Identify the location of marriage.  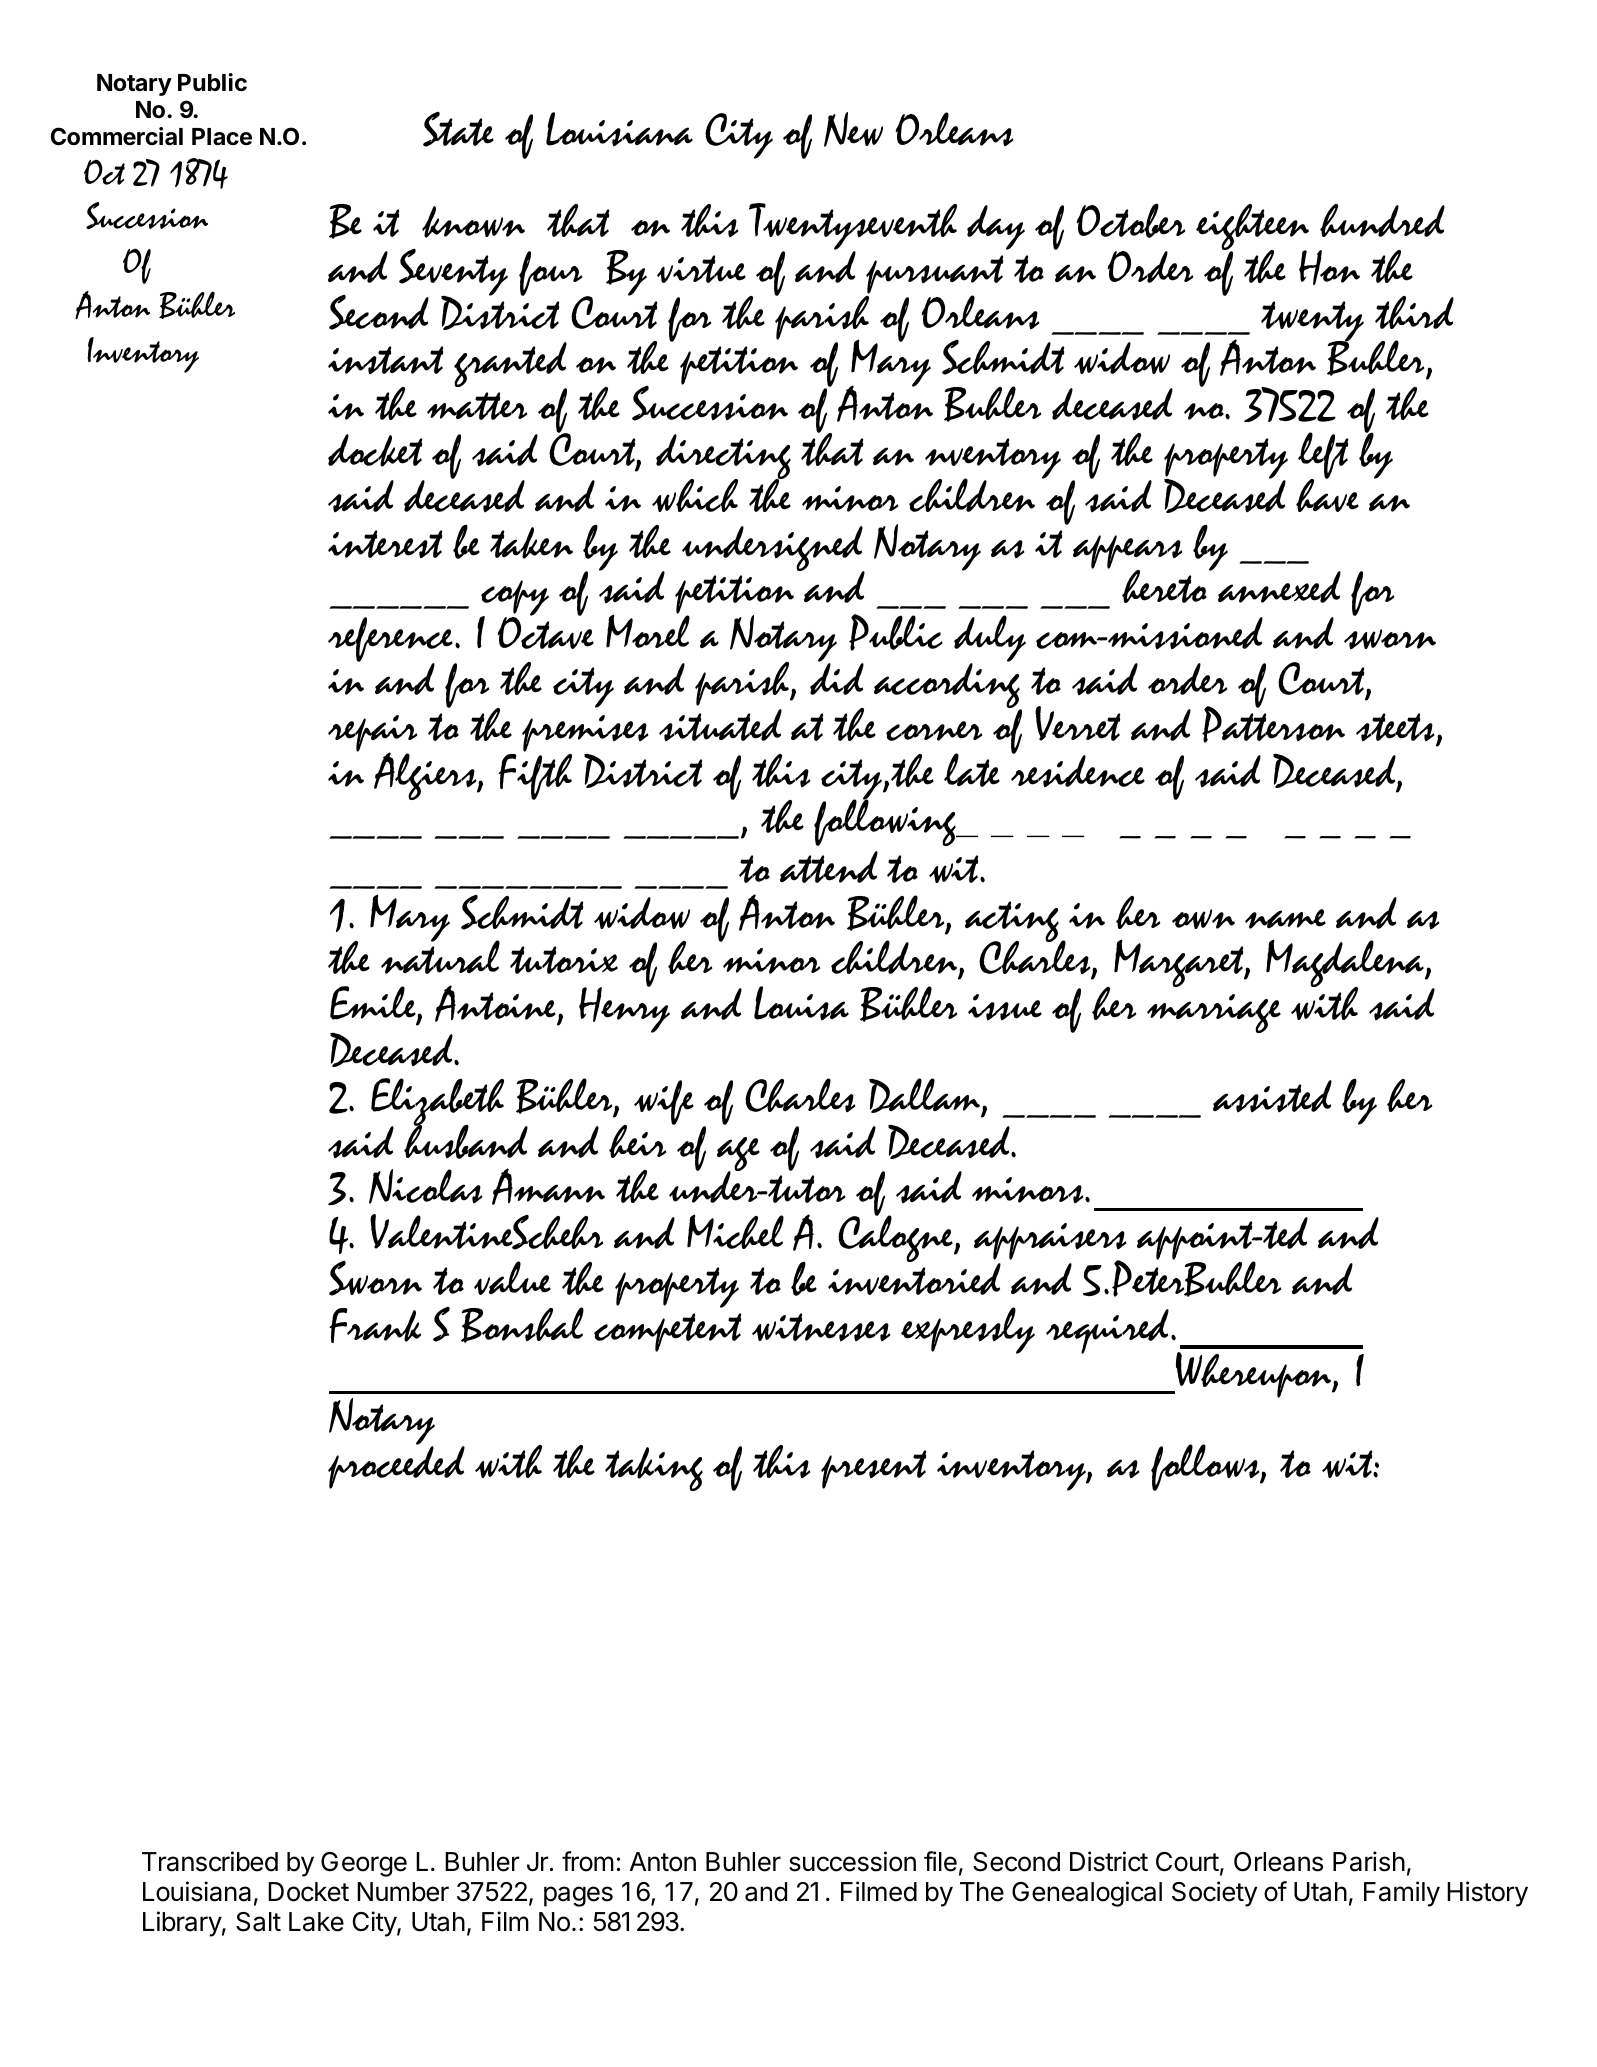
(1214, 1013).
